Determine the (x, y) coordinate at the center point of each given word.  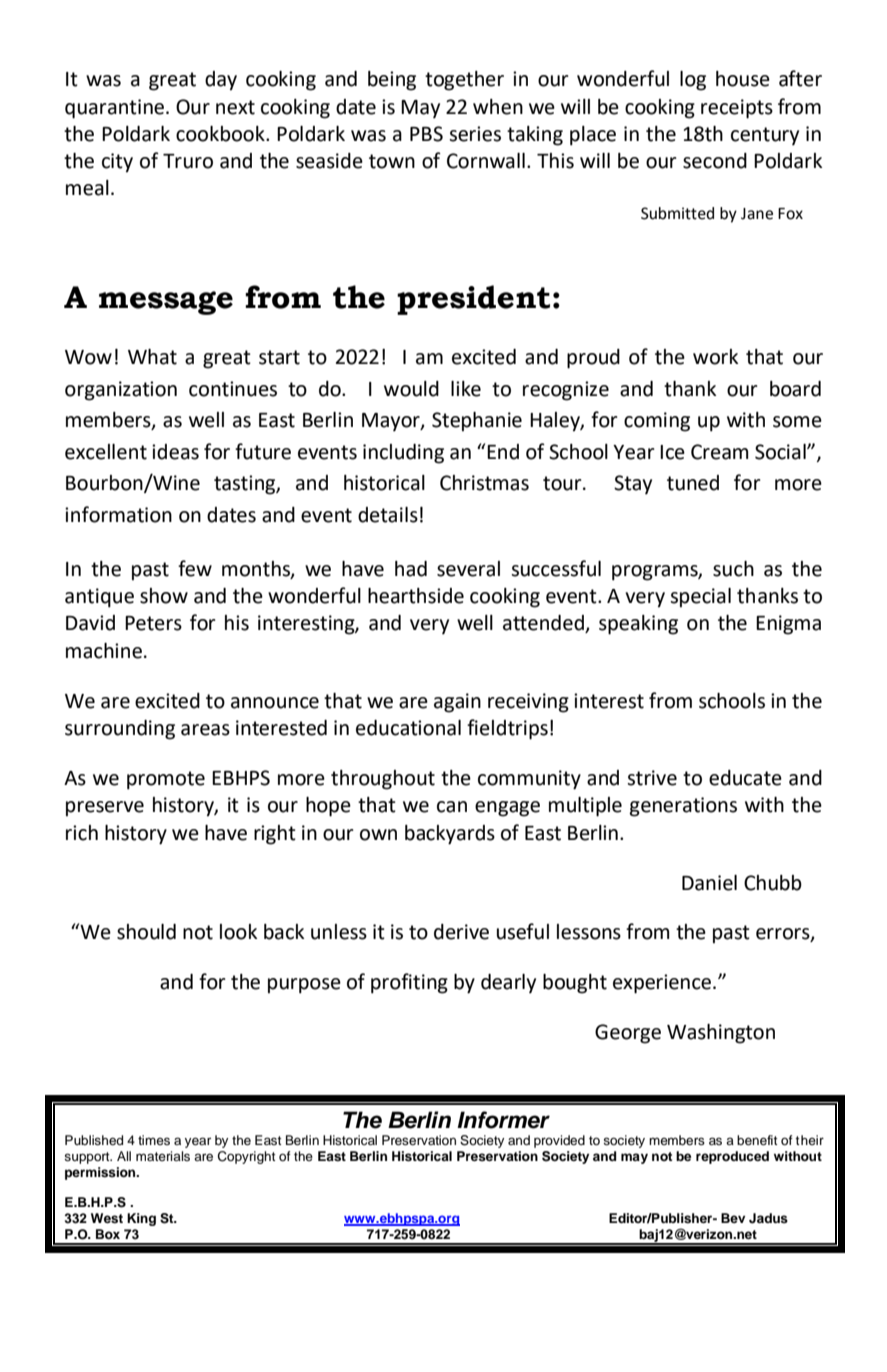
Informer (503, 1120)
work (715, 357)
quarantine (114, 109)
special (700, 598)
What (152, 357)
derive (461, 932)
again (457, 703)
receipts (737, 109)
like (466, 389)
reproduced (732, 1157)
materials (163, 1156)
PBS (426, 134)
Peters (153, 623)
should (146, 932)
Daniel (709, 883)
